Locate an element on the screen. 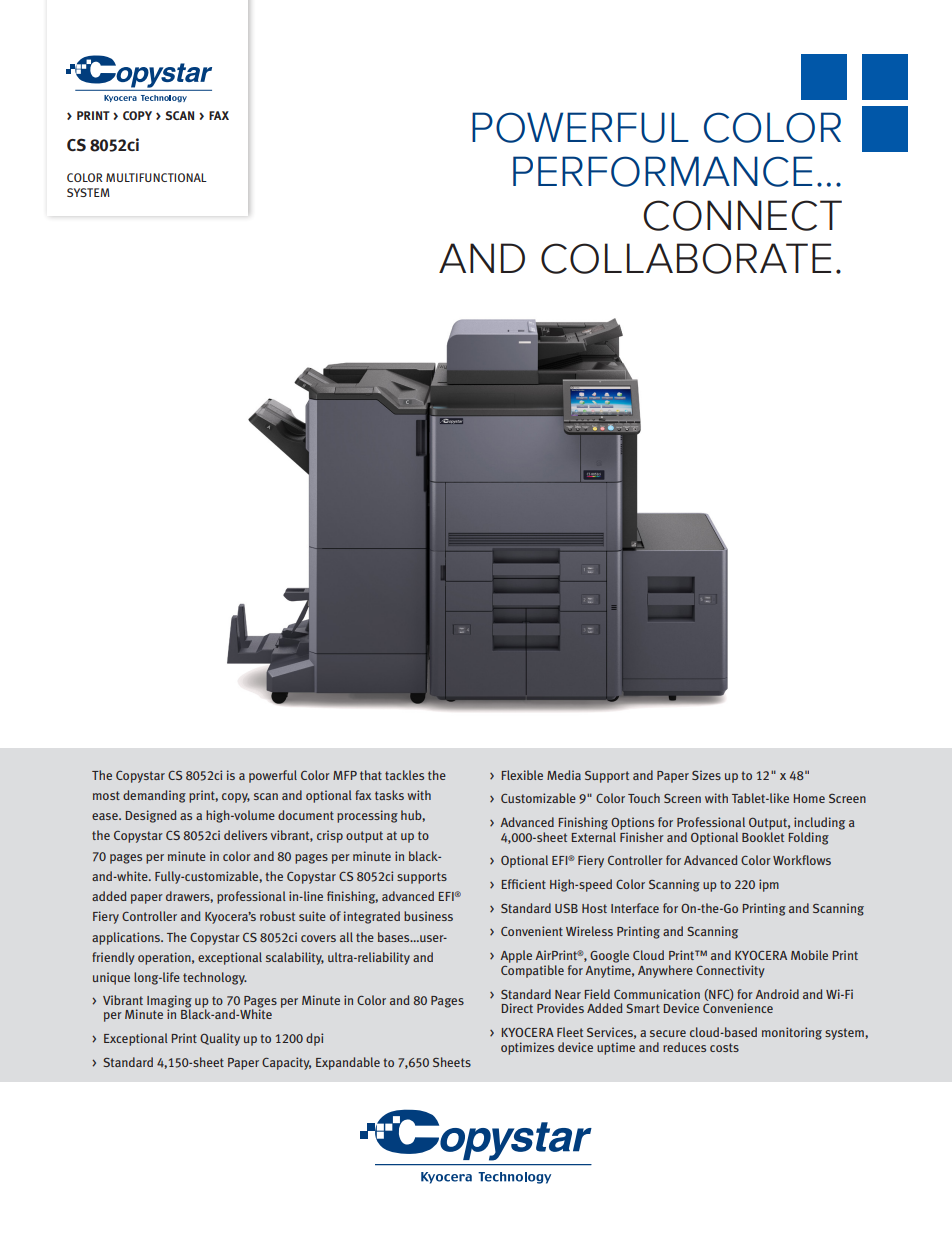 The width and height of the screenshot is (952, 1233). optimizes is located at coordinates (527, 1048).
